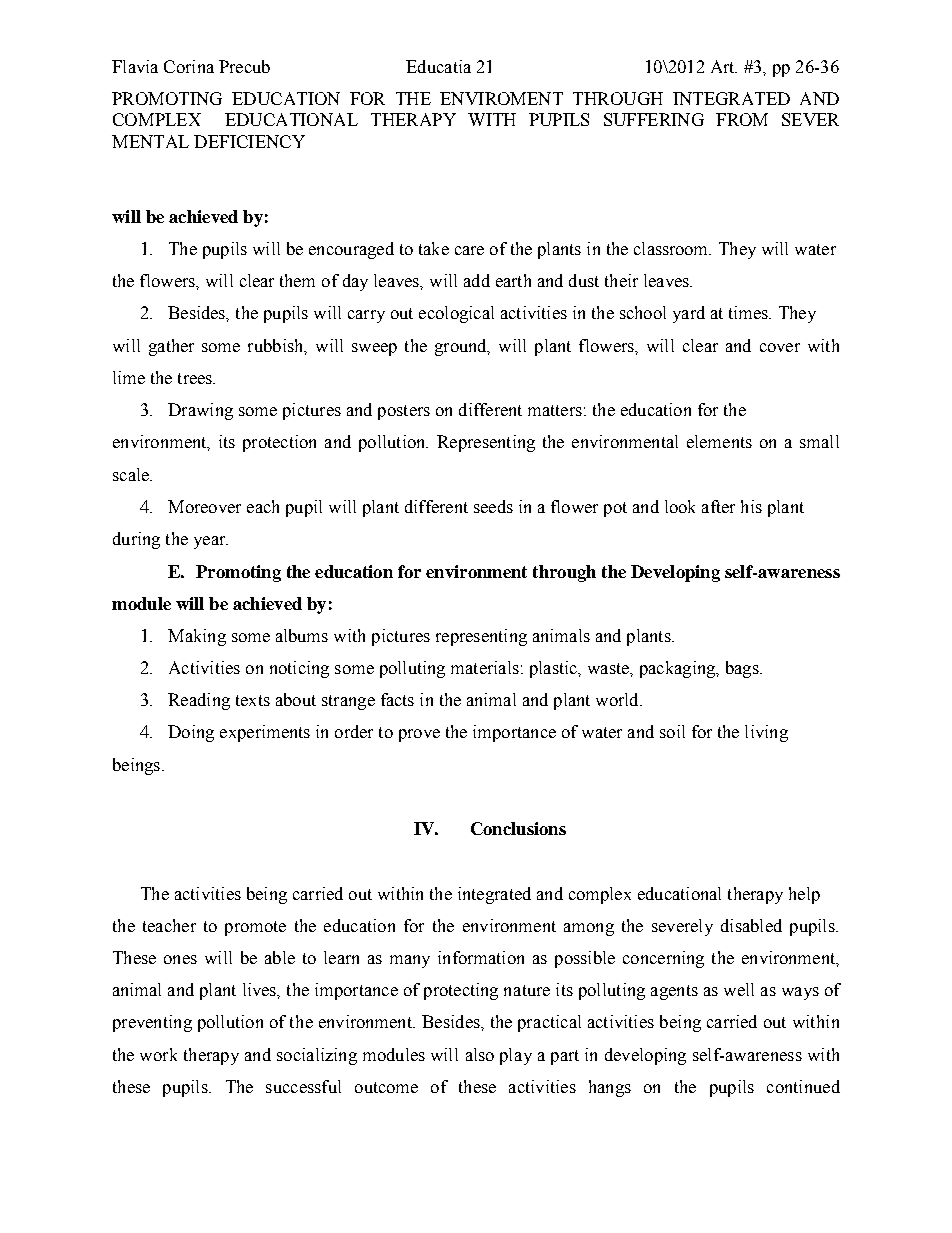 The height and width of the screenshot is (1233, 952). I want to click on FROM, so click(742, 119).
